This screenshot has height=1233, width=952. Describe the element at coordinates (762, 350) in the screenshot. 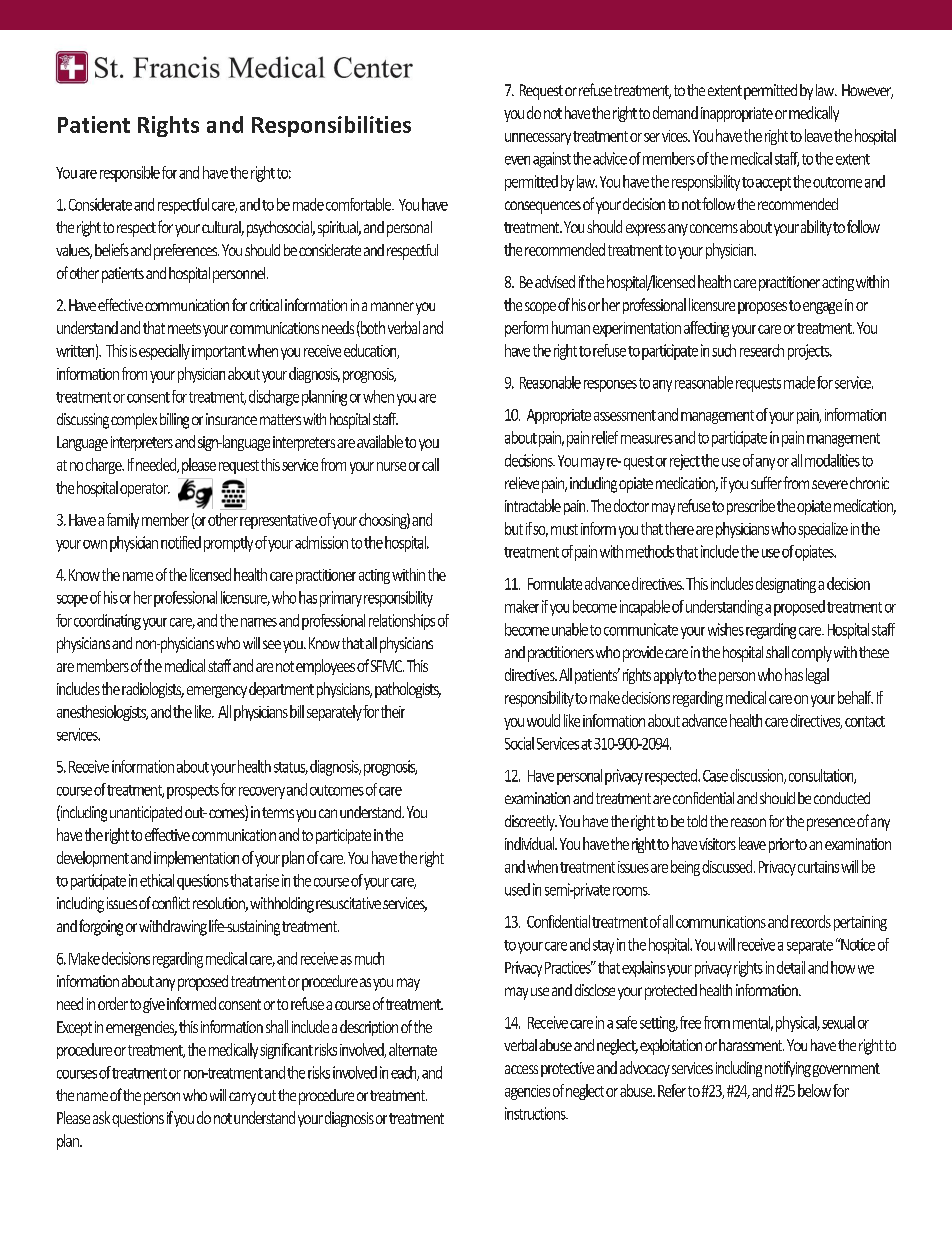

I see `research` at that location.
